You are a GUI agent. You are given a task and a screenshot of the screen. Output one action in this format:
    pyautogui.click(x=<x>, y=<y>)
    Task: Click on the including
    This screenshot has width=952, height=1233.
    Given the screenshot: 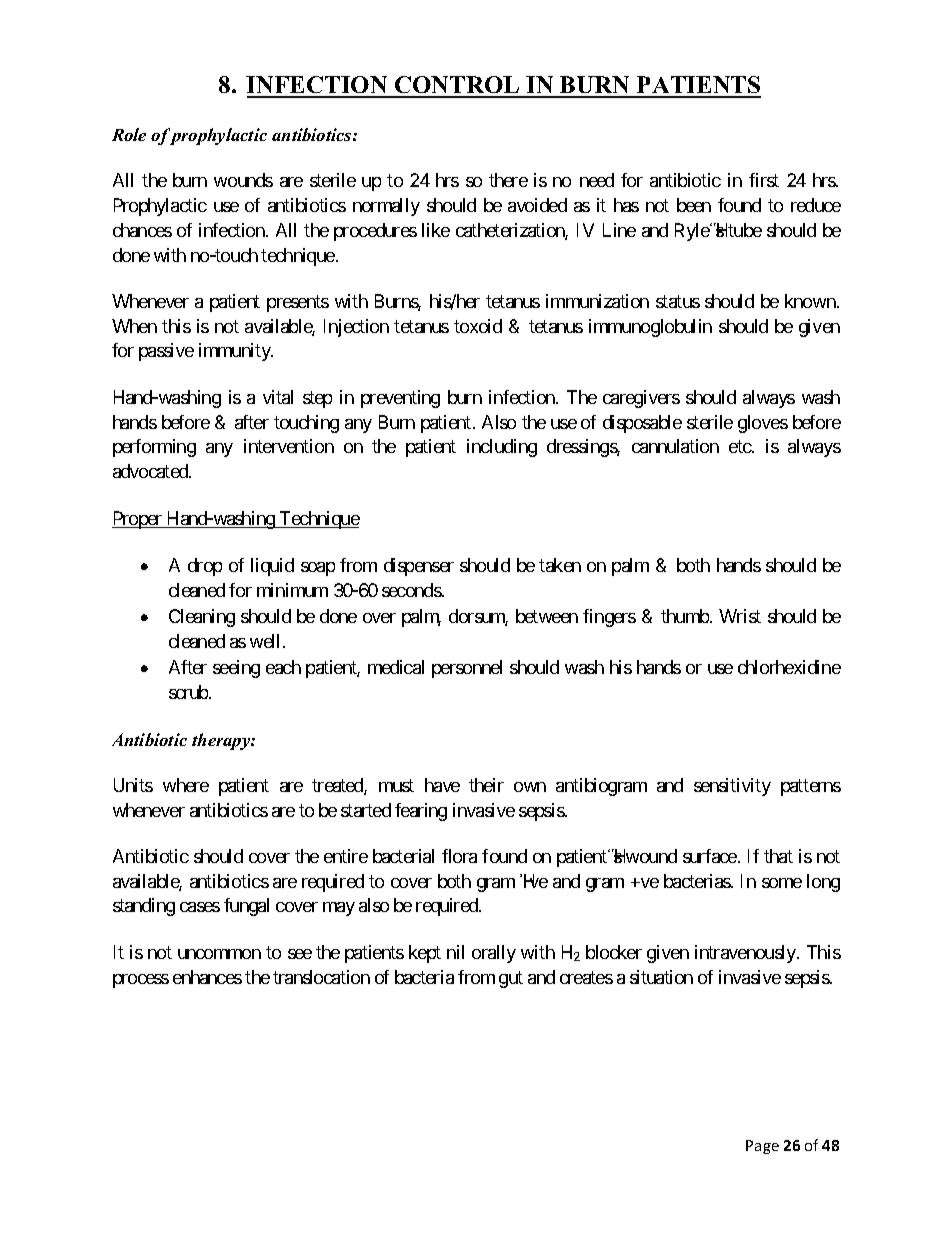 What is the action you would take?
    pyautogui.click(x=502, y=448)
